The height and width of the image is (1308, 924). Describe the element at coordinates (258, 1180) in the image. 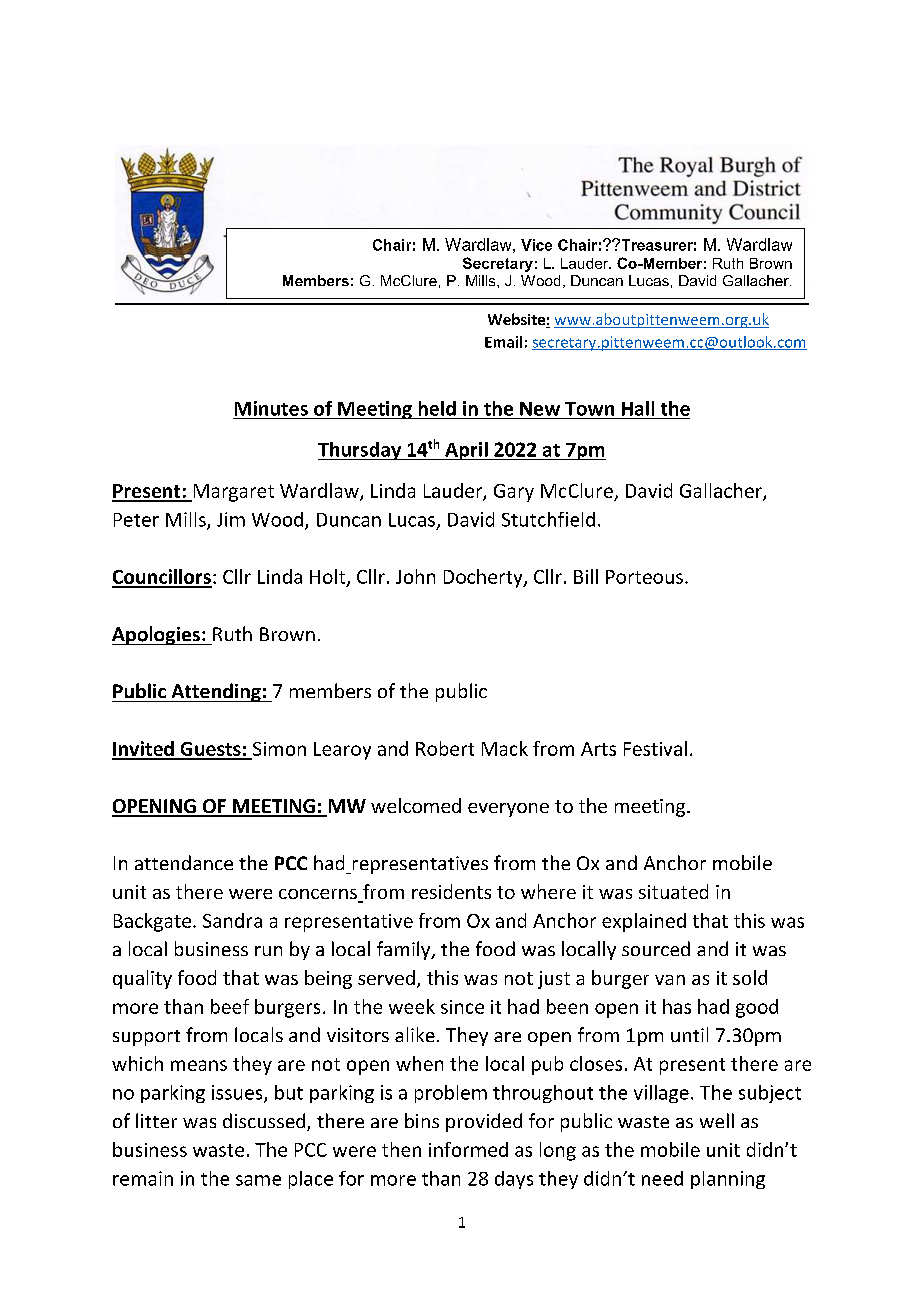

I see `same` at that location.
